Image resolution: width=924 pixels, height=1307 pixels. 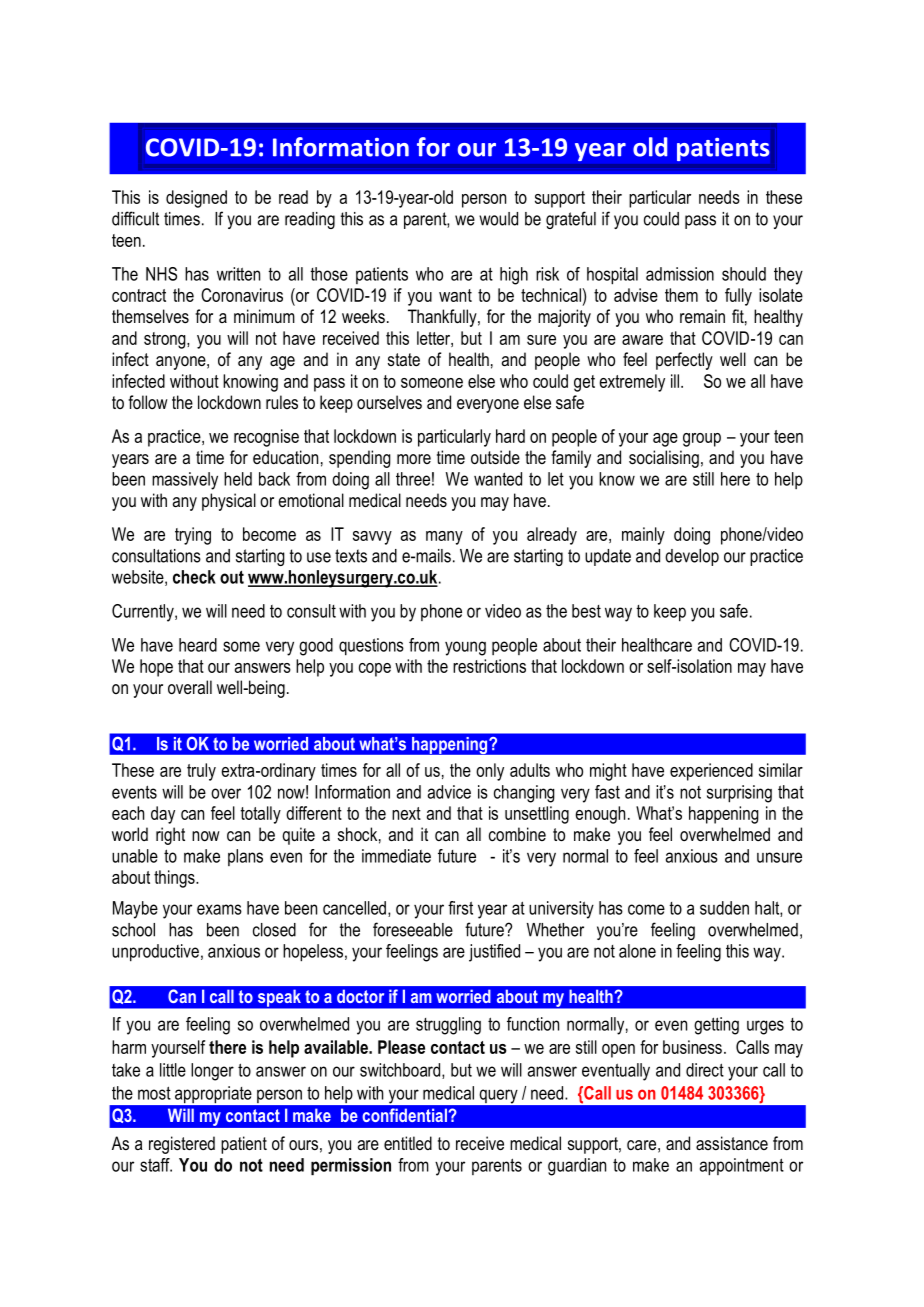 What do you see at coordinates (711, 772) in the screenshot?
I see `experienced` at bounding box center [711, 772].
